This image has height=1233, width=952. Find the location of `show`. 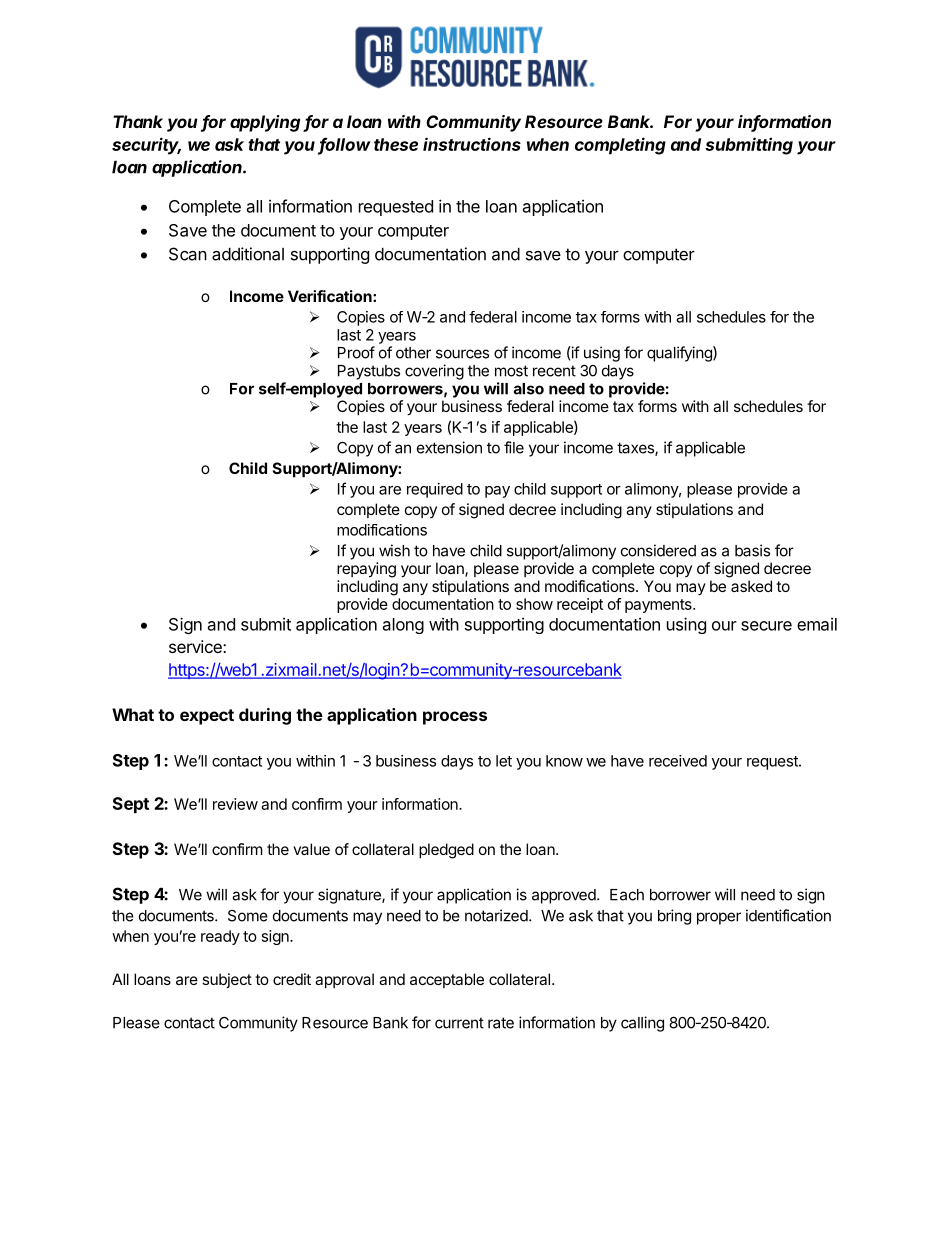

show is located at coordinates (534, 604).
